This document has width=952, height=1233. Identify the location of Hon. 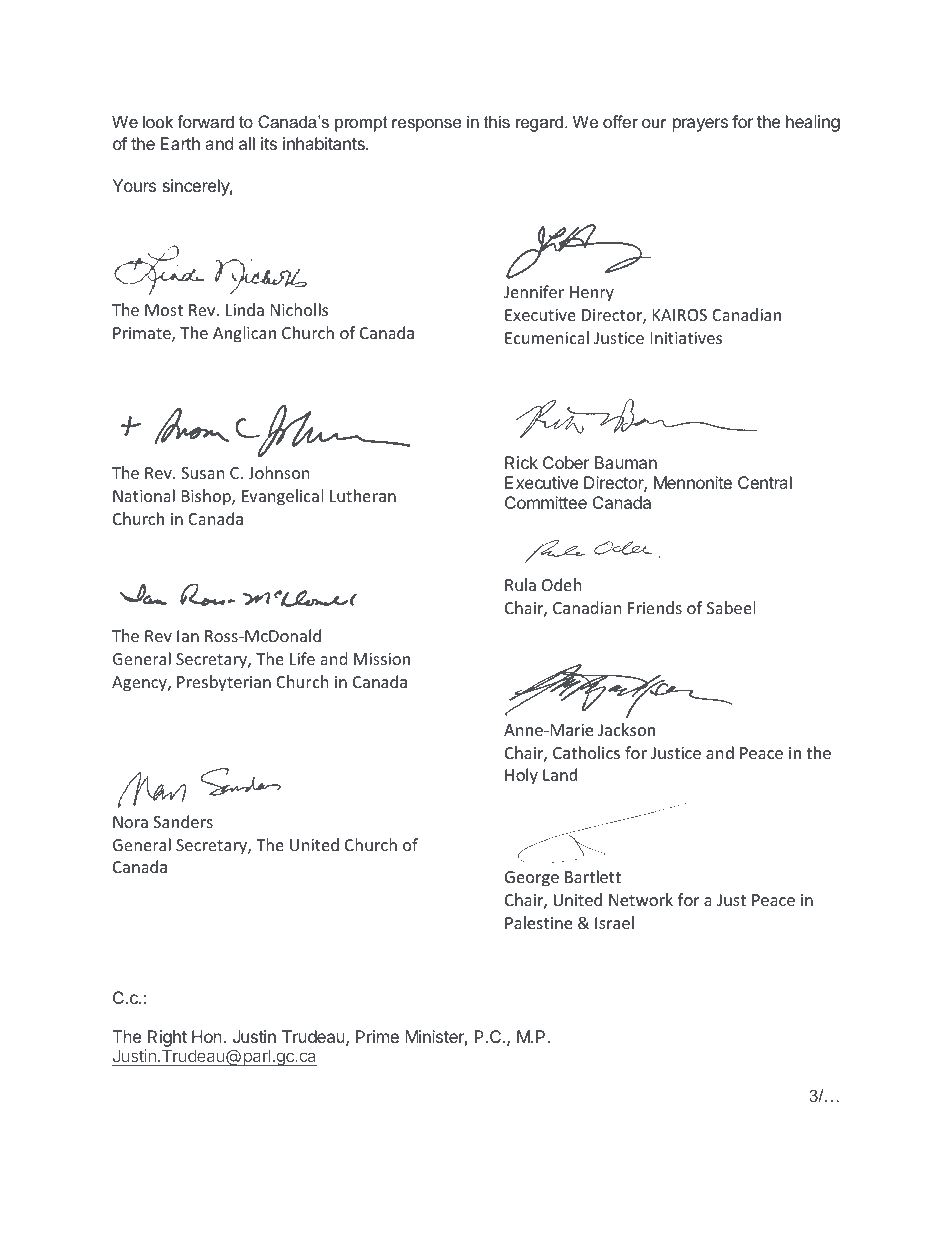
(208, 1036).
